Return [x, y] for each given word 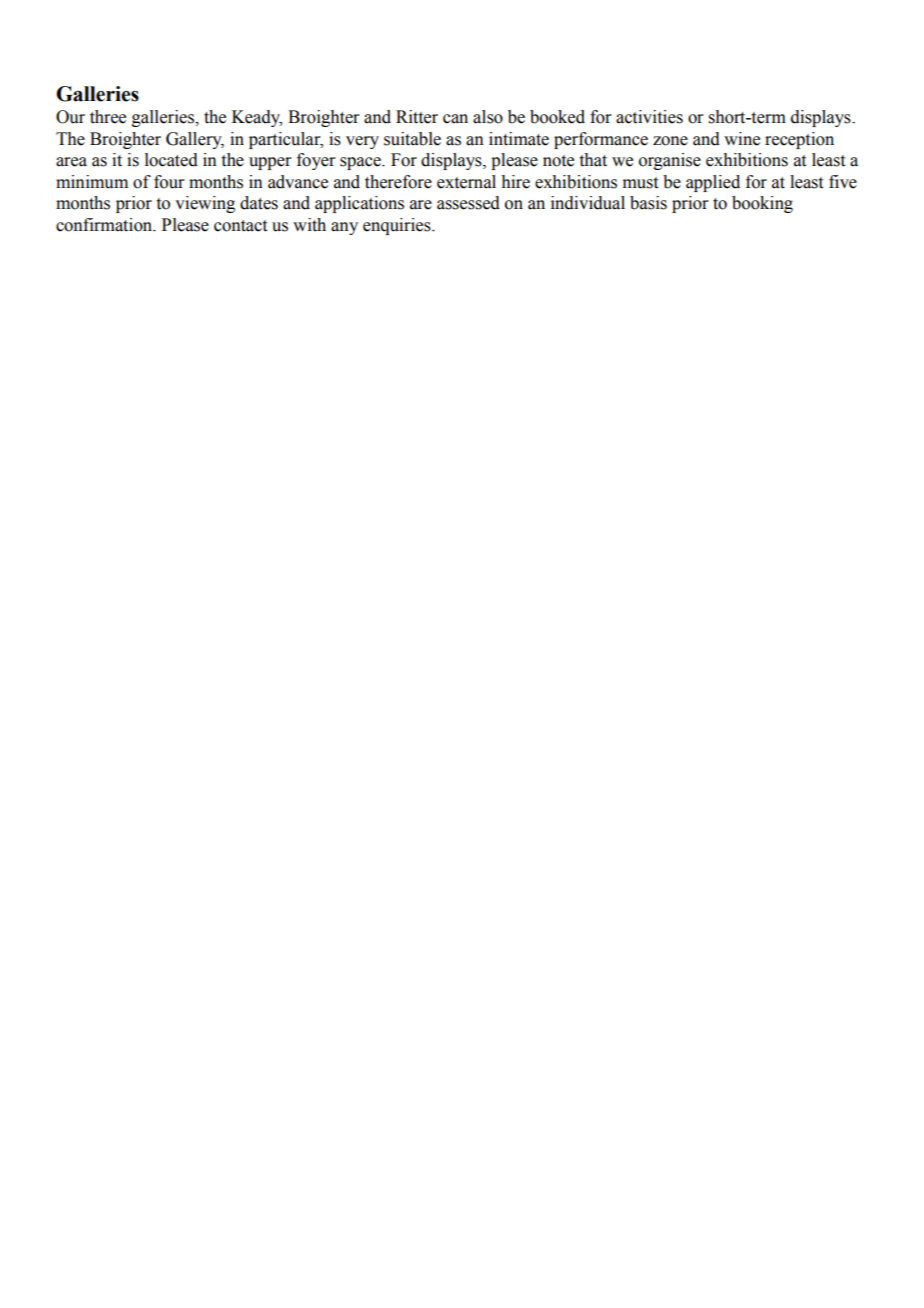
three [108, 117]
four [169, 182]
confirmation [105, 225]
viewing [205, 204]
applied [713, 183]
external [466, 182]
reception [799, 140]
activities [649, 117]
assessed [468, 203]
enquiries [398, 226]
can [455, 119]
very [362, 142]
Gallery [195, 140]
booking [762, 204]
